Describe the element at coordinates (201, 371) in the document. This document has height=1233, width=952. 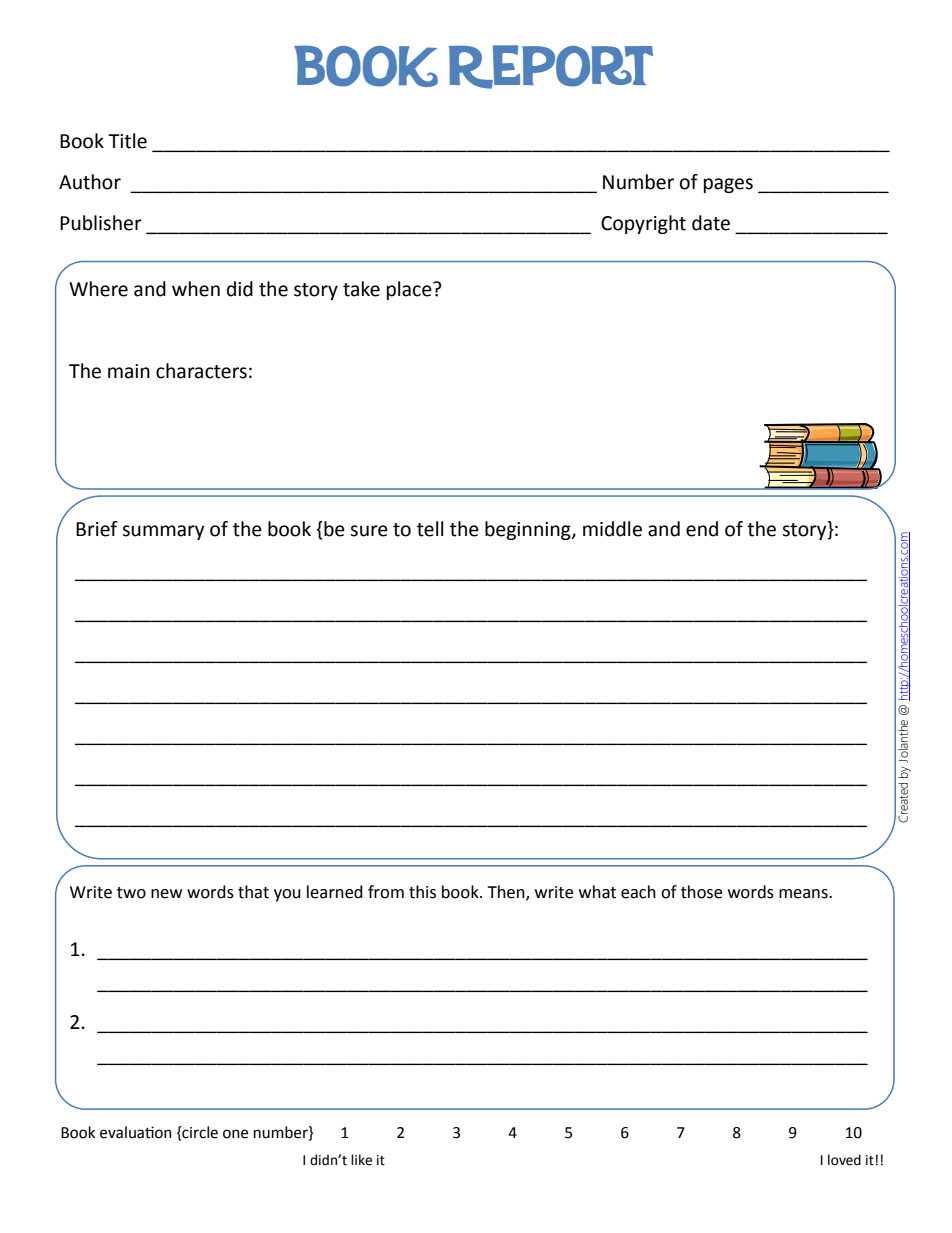
I see `characters` at that location.
